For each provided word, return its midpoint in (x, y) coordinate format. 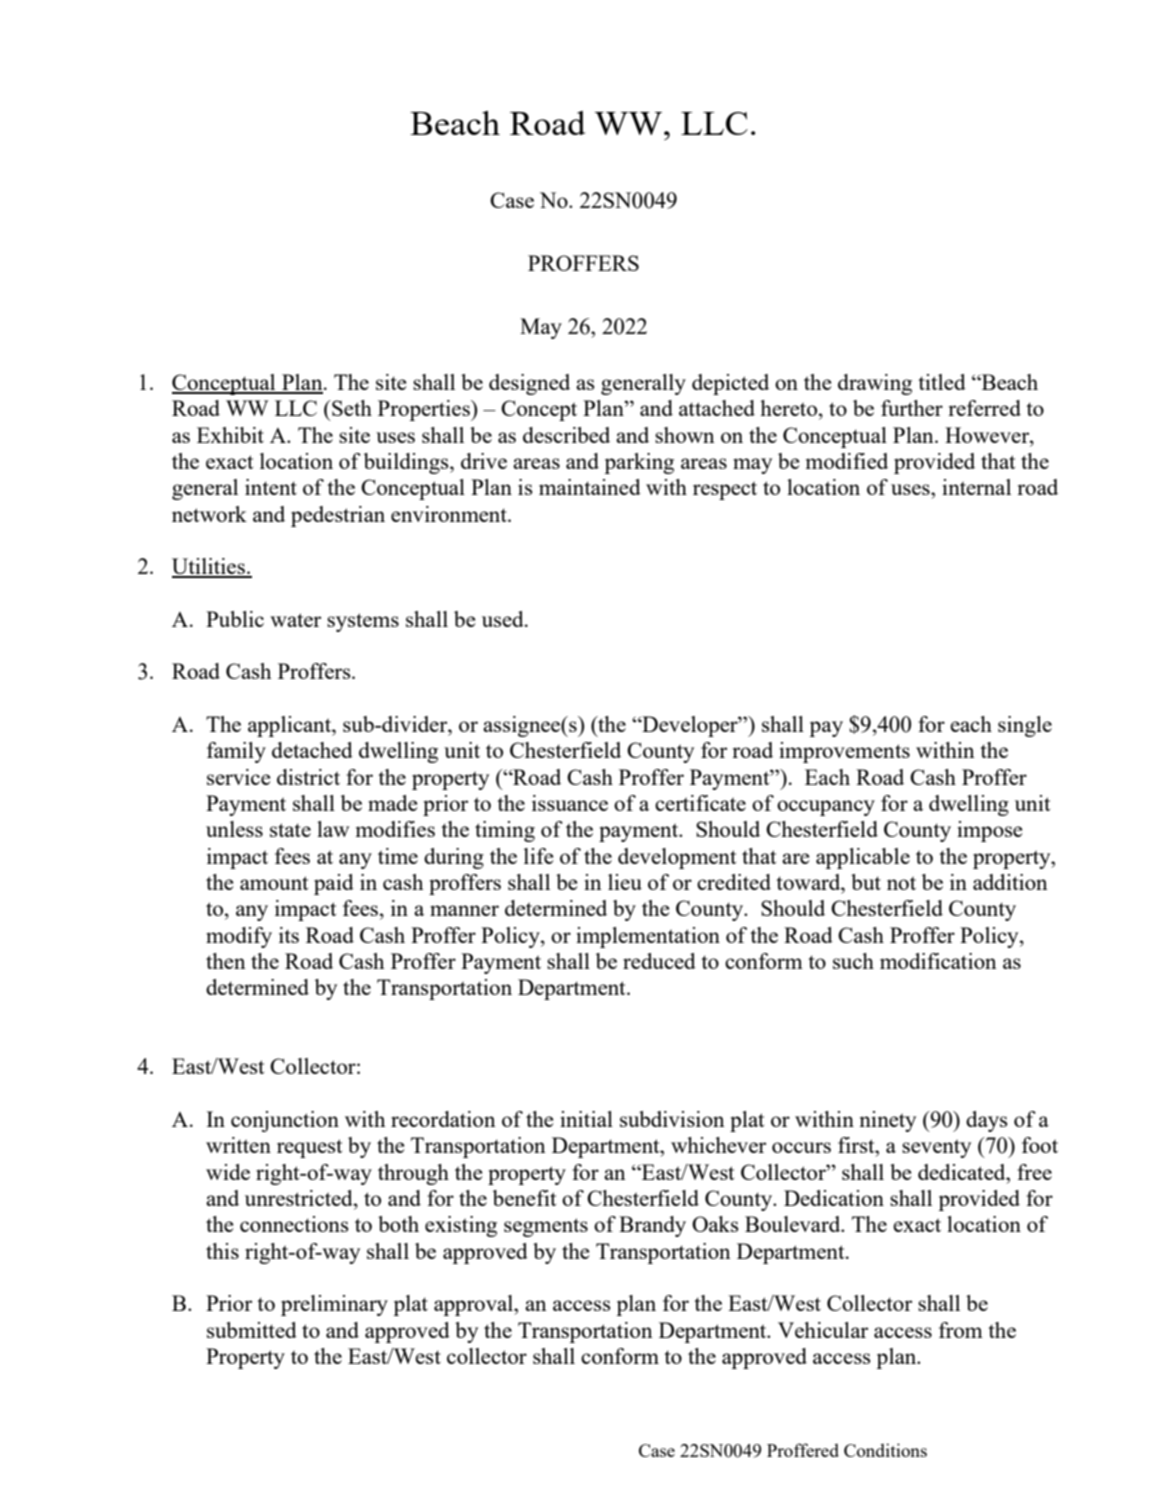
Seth (351, 408)
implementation (648, 937)
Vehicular (823, 1330)
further (912, 408)
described (566, 435)
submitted (252, 1330)
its (289, 935)
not (901, 883)
